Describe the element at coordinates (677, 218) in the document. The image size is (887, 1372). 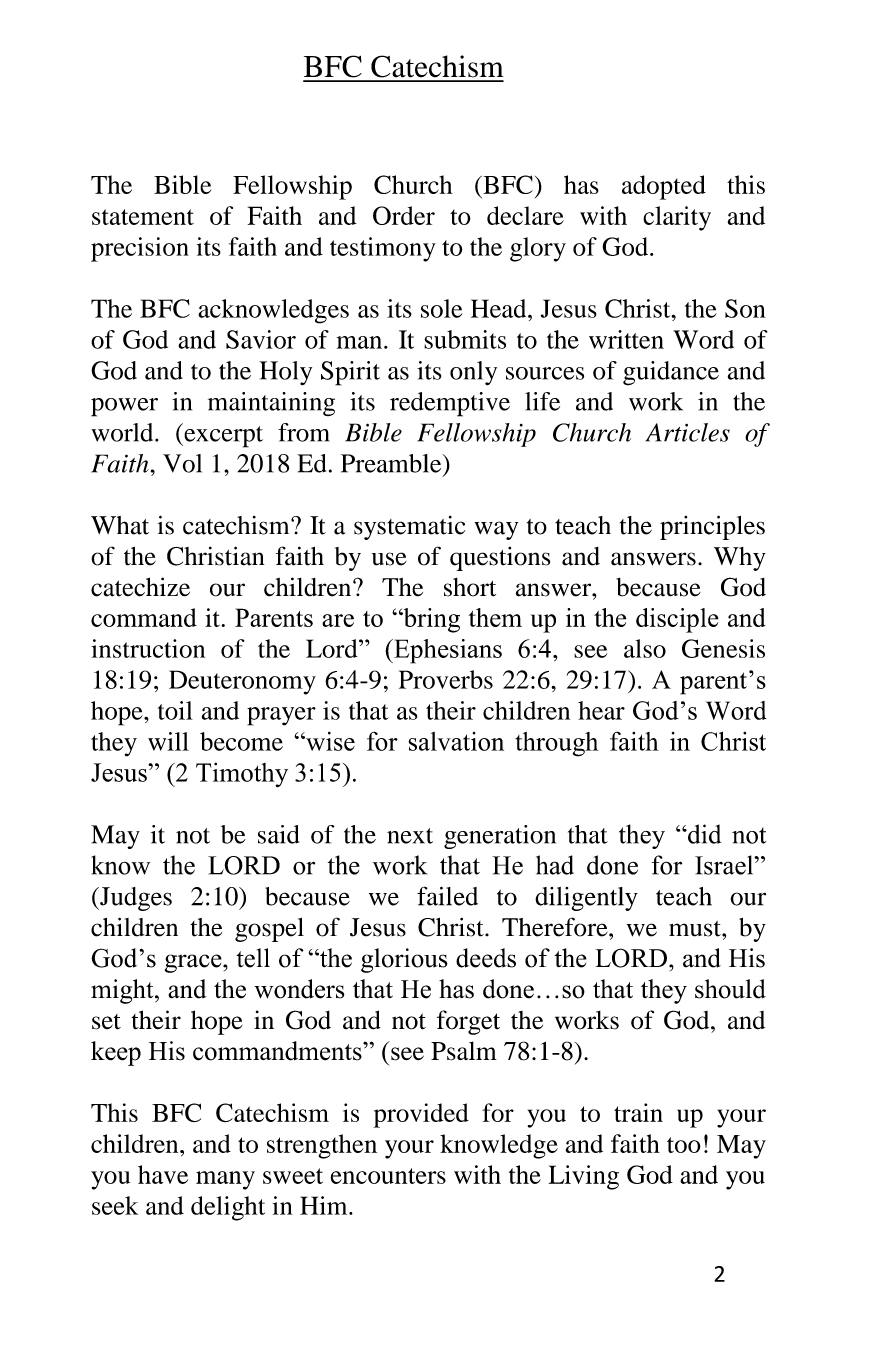
I see `clarity` at that location.
